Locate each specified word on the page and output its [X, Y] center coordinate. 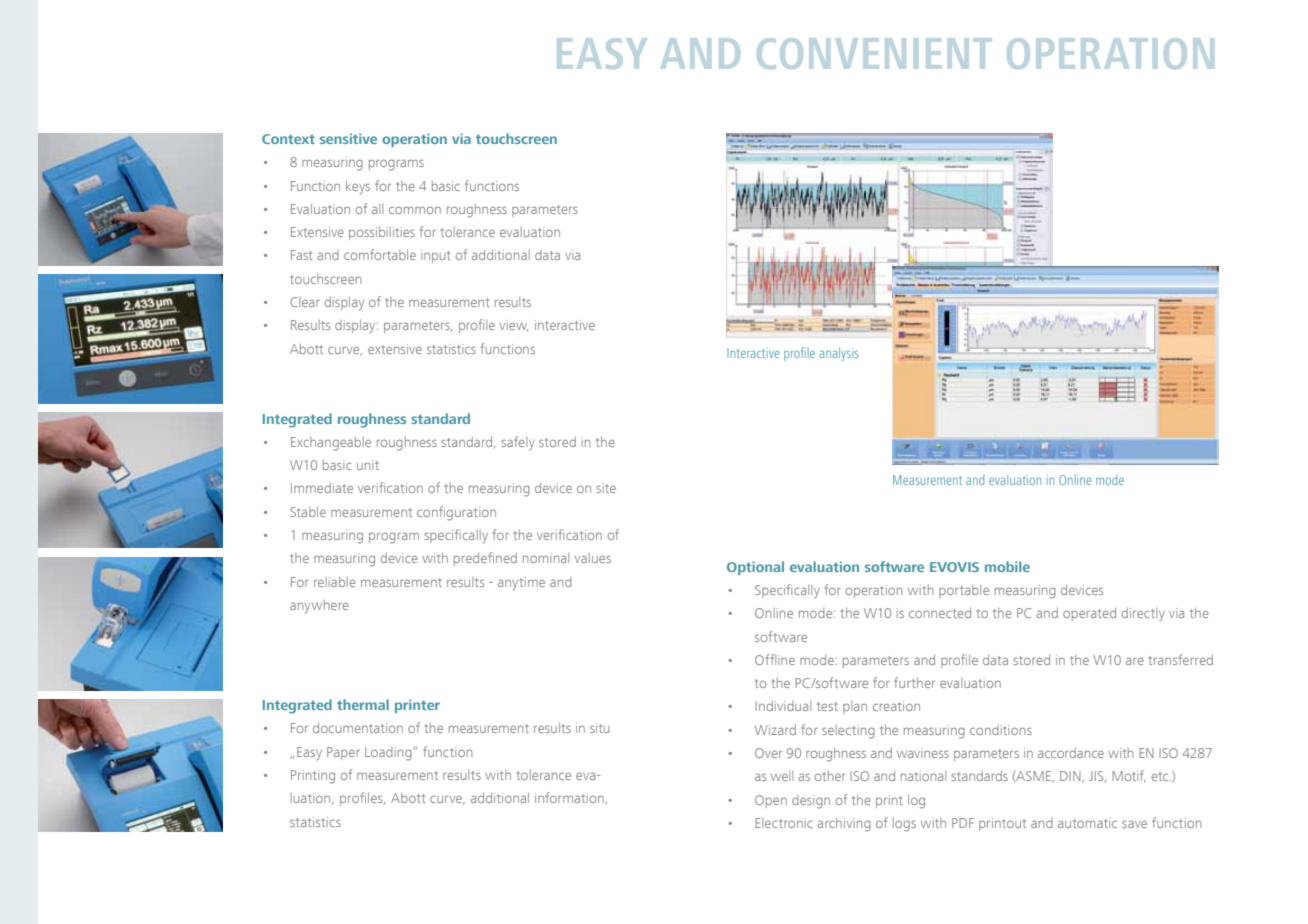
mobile [1007, 566]
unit [368, 465]
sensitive [348, 138]
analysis [839, 354]
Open [771, 801]
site [606, 488]
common [415, 210]
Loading [389, 754]
